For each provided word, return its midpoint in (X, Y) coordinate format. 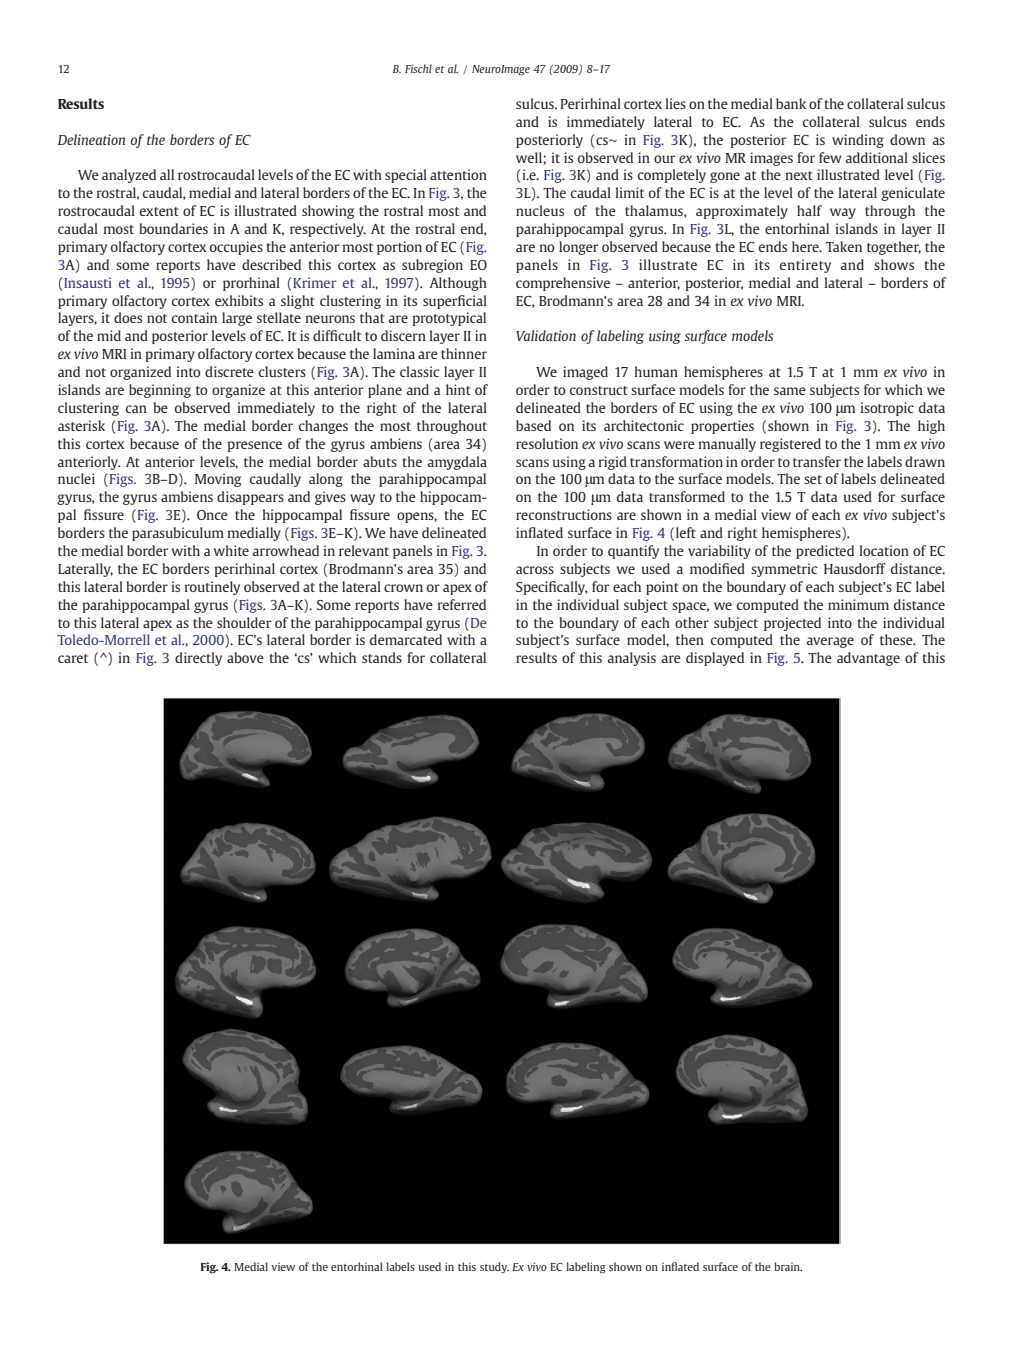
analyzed (129, 176)
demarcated (406, 639)
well (530, 157)
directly (198, 659)
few (830, 157)
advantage (868, 659)
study (494, 1268)
